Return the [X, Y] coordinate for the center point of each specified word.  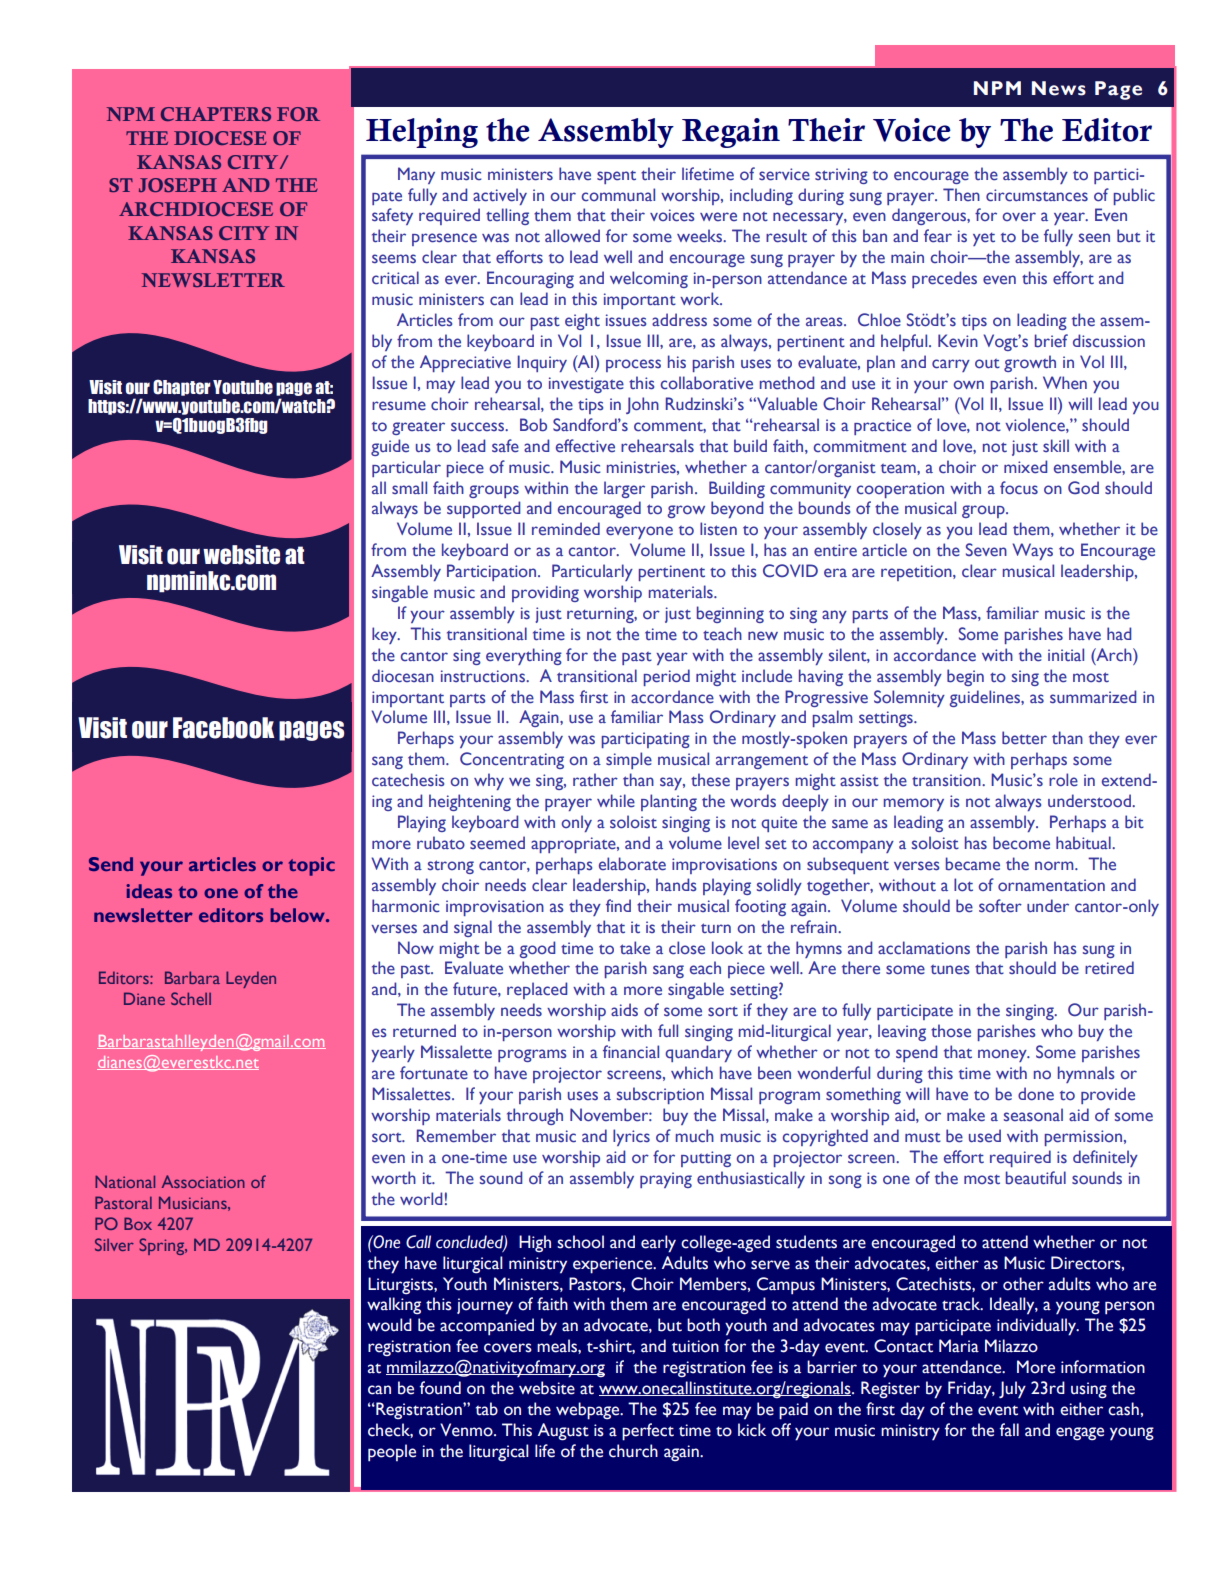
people [392, 1453]
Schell [191, 998]
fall [1009, 1430]
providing [545, 593]
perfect [648, 1432]
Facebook [223, 728]
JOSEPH [178, 185]
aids [624, 1009]
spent [616, 177]
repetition [917, 573]
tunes [950, 970]
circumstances [1037, 195]
